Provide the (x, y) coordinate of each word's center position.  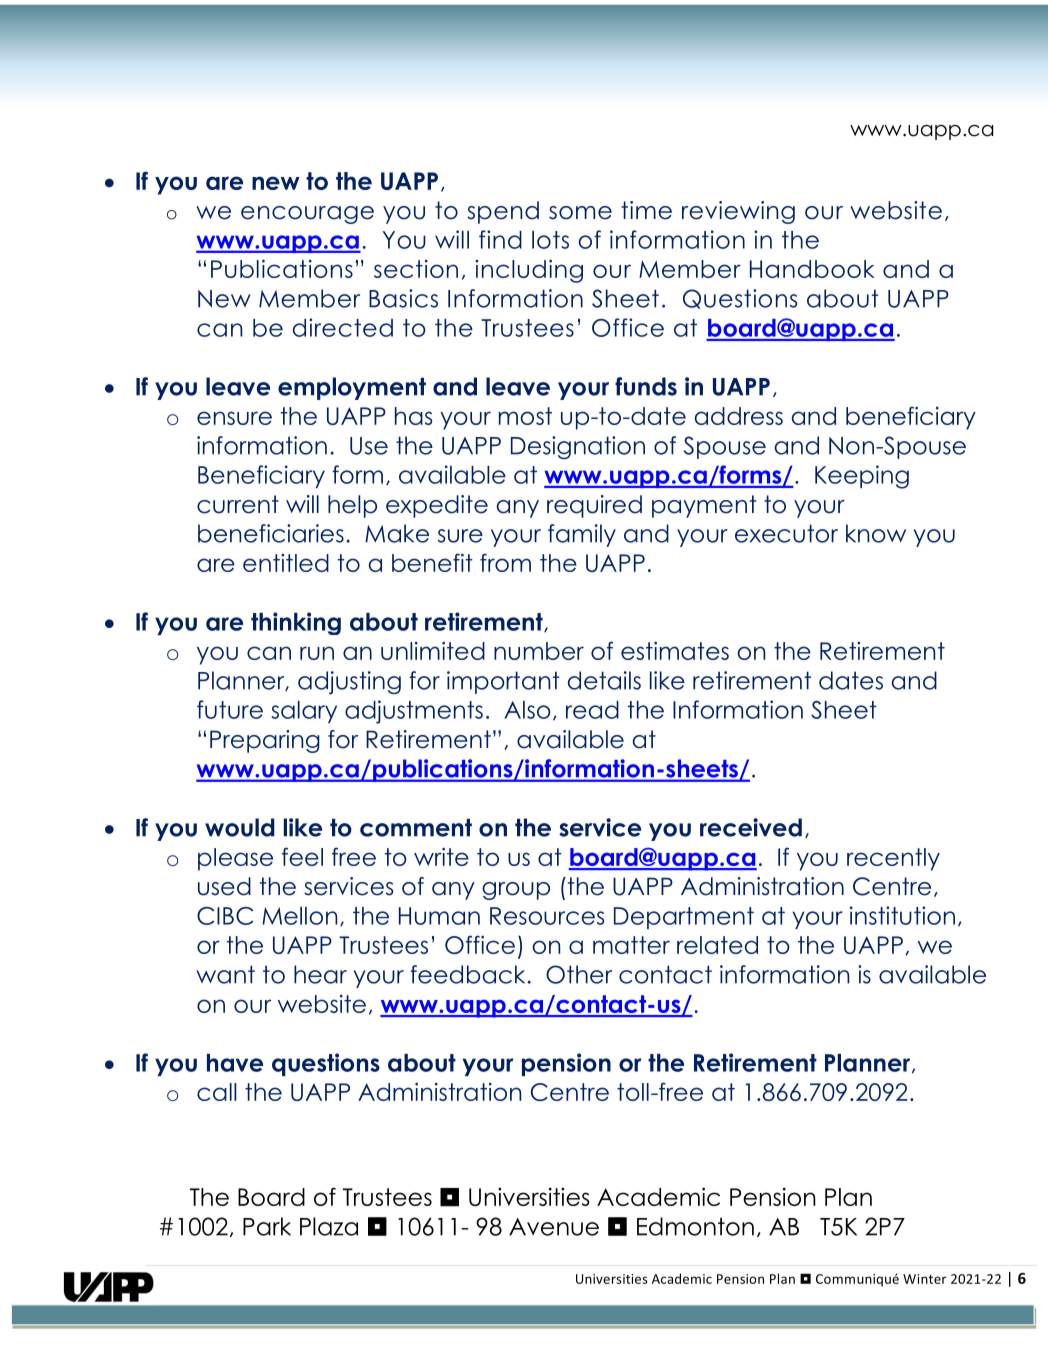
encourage (307, 215)
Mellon (299, 916)
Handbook (812, 269)
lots (550, 240)
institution (902, 915)
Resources (547, 916)
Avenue (554, 1227)
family (582, 535)
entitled (286, 563)
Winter (925, 1279)
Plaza (329, 1226)
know (876, 533)
